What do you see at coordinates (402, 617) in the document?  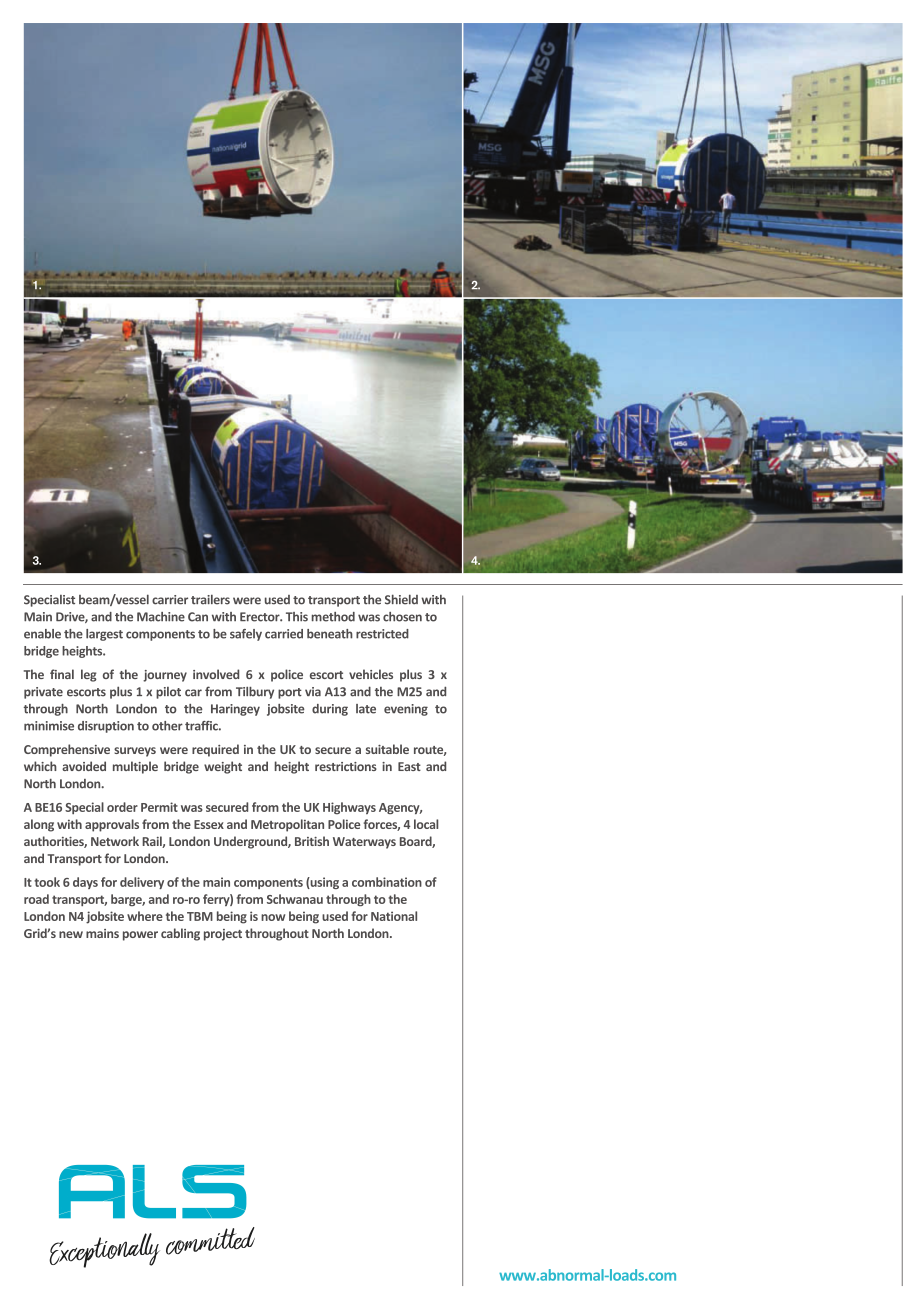 I see `chosen` at bounding box center [402, 617].
